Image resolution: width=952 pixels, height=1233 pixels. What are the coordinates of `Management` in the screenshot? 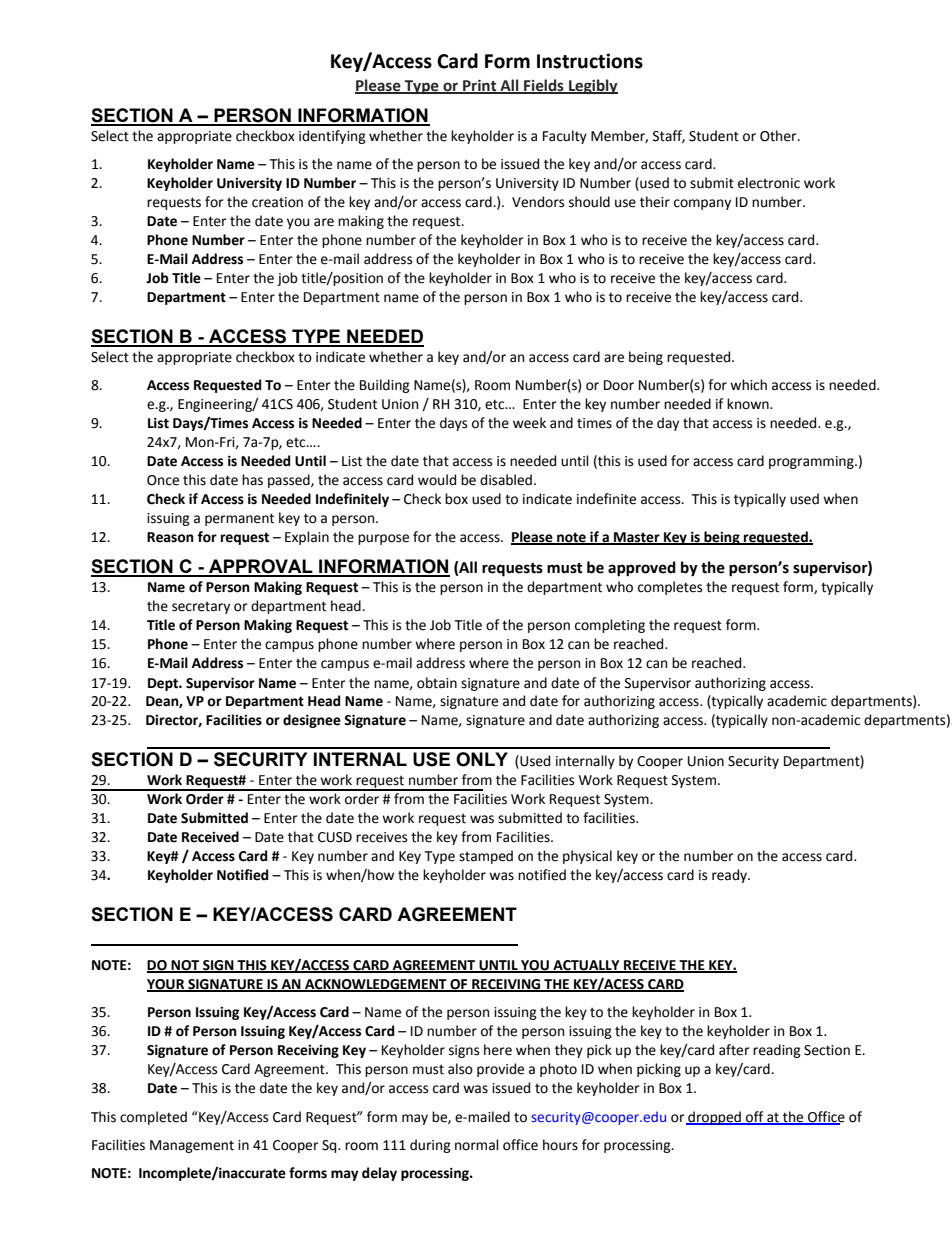 It's located at (192, 1146).
